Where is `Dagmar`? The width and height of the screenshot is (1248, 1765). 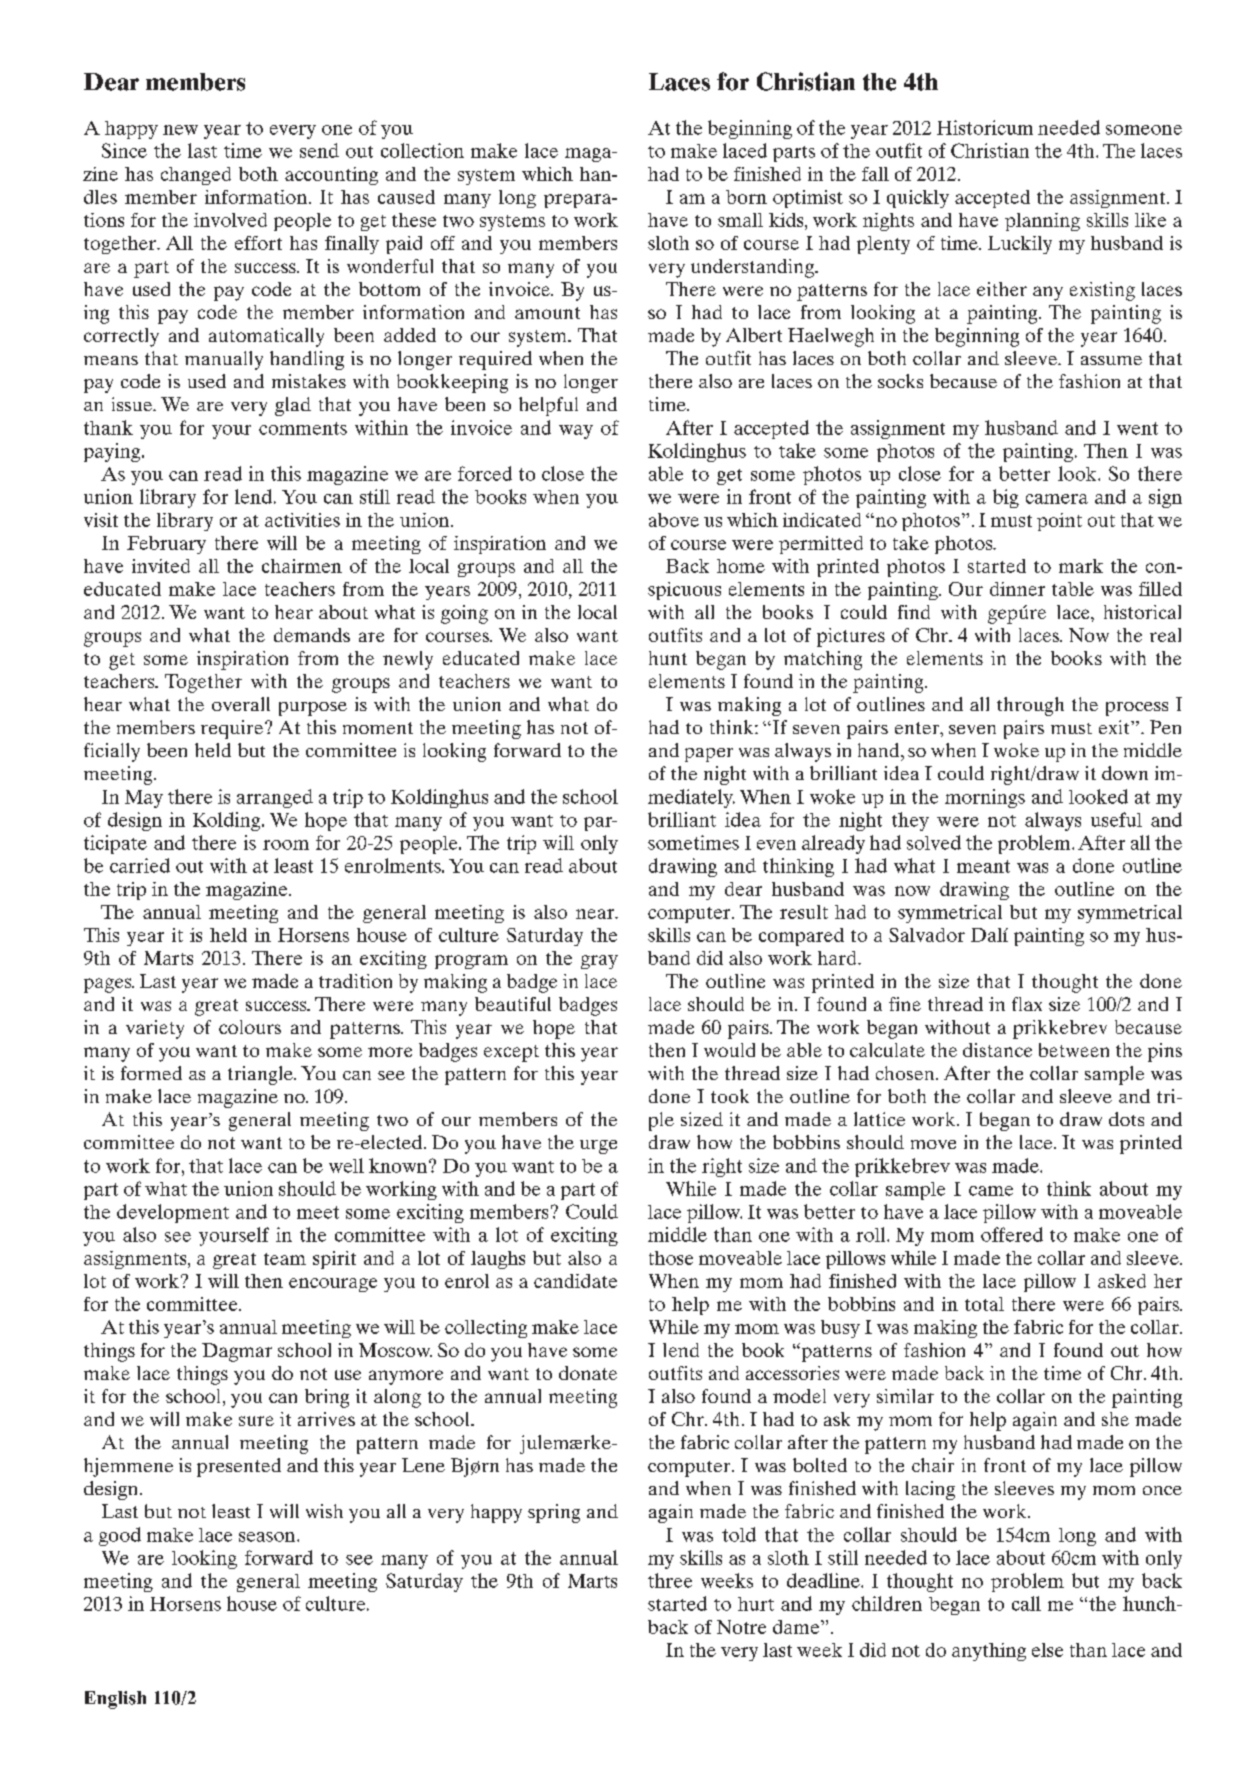
Dagmar is located at coordinates (237, 1352).
